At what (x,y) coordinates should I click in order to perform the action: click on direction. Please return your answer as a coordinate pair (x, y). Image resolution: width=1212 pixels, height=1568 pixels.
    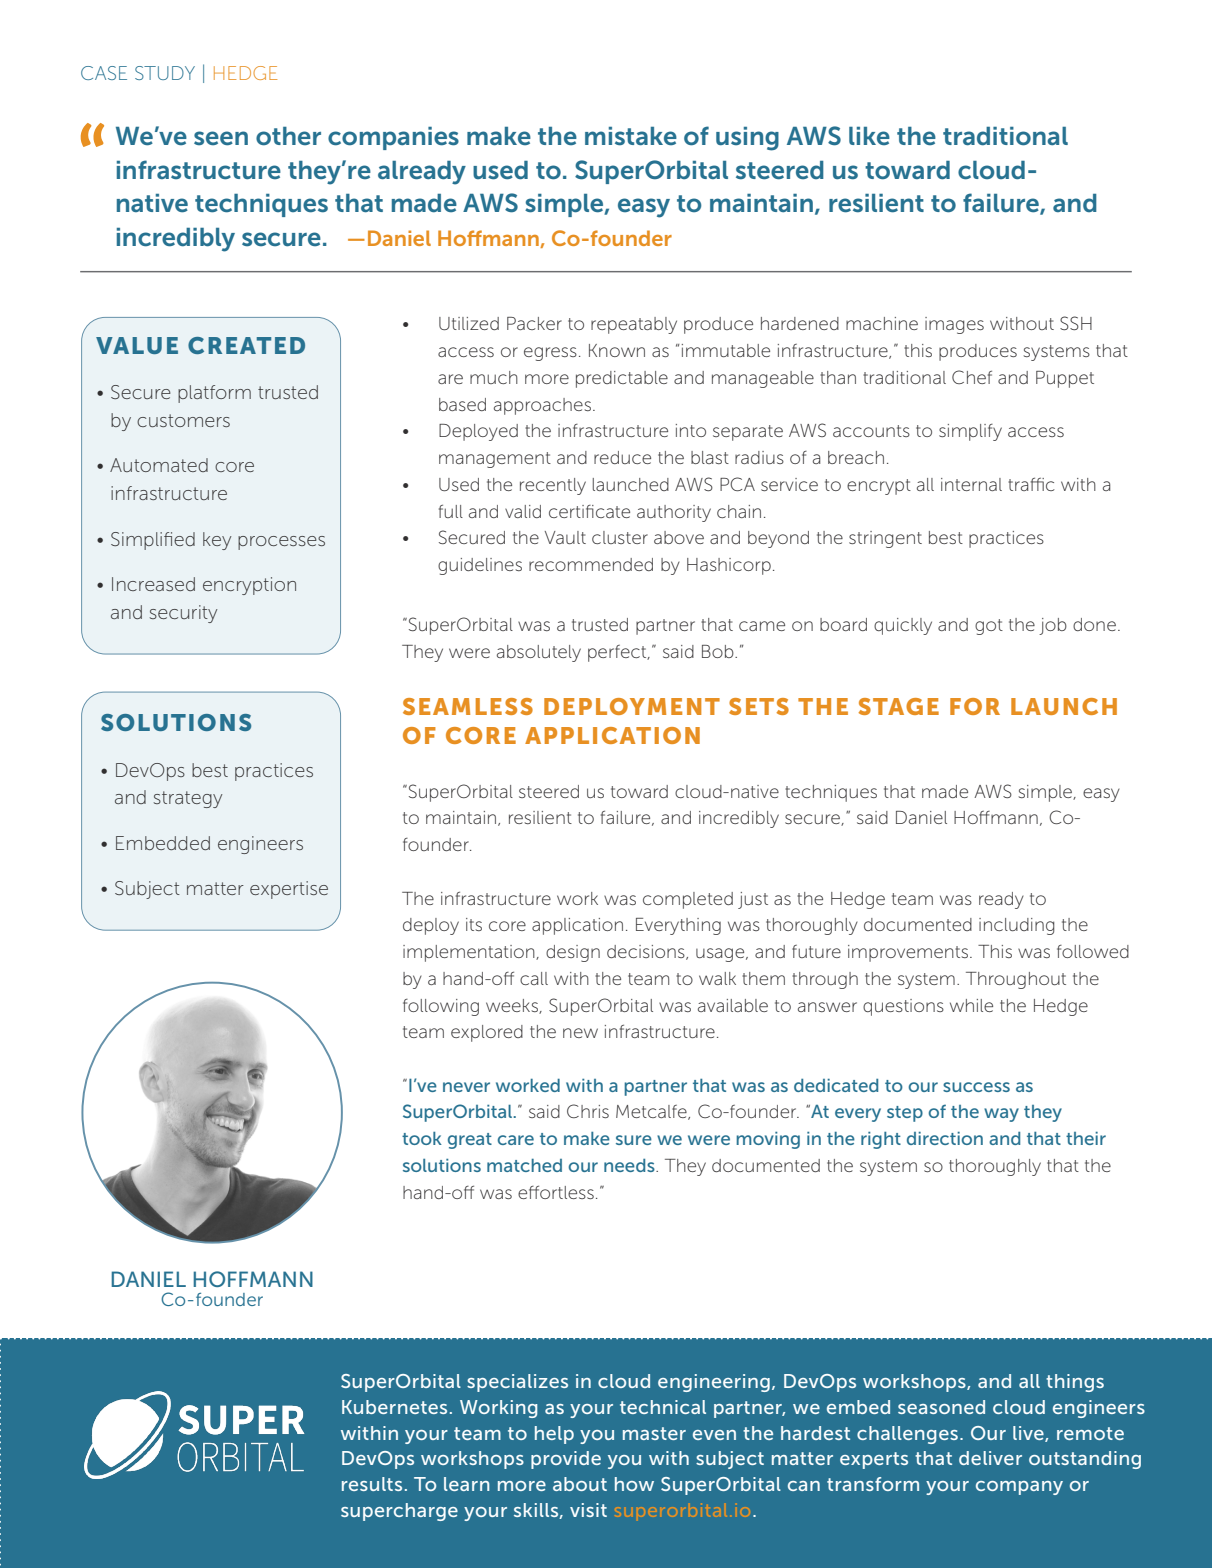
    Looking at the image, I should click on (945, 1138).
